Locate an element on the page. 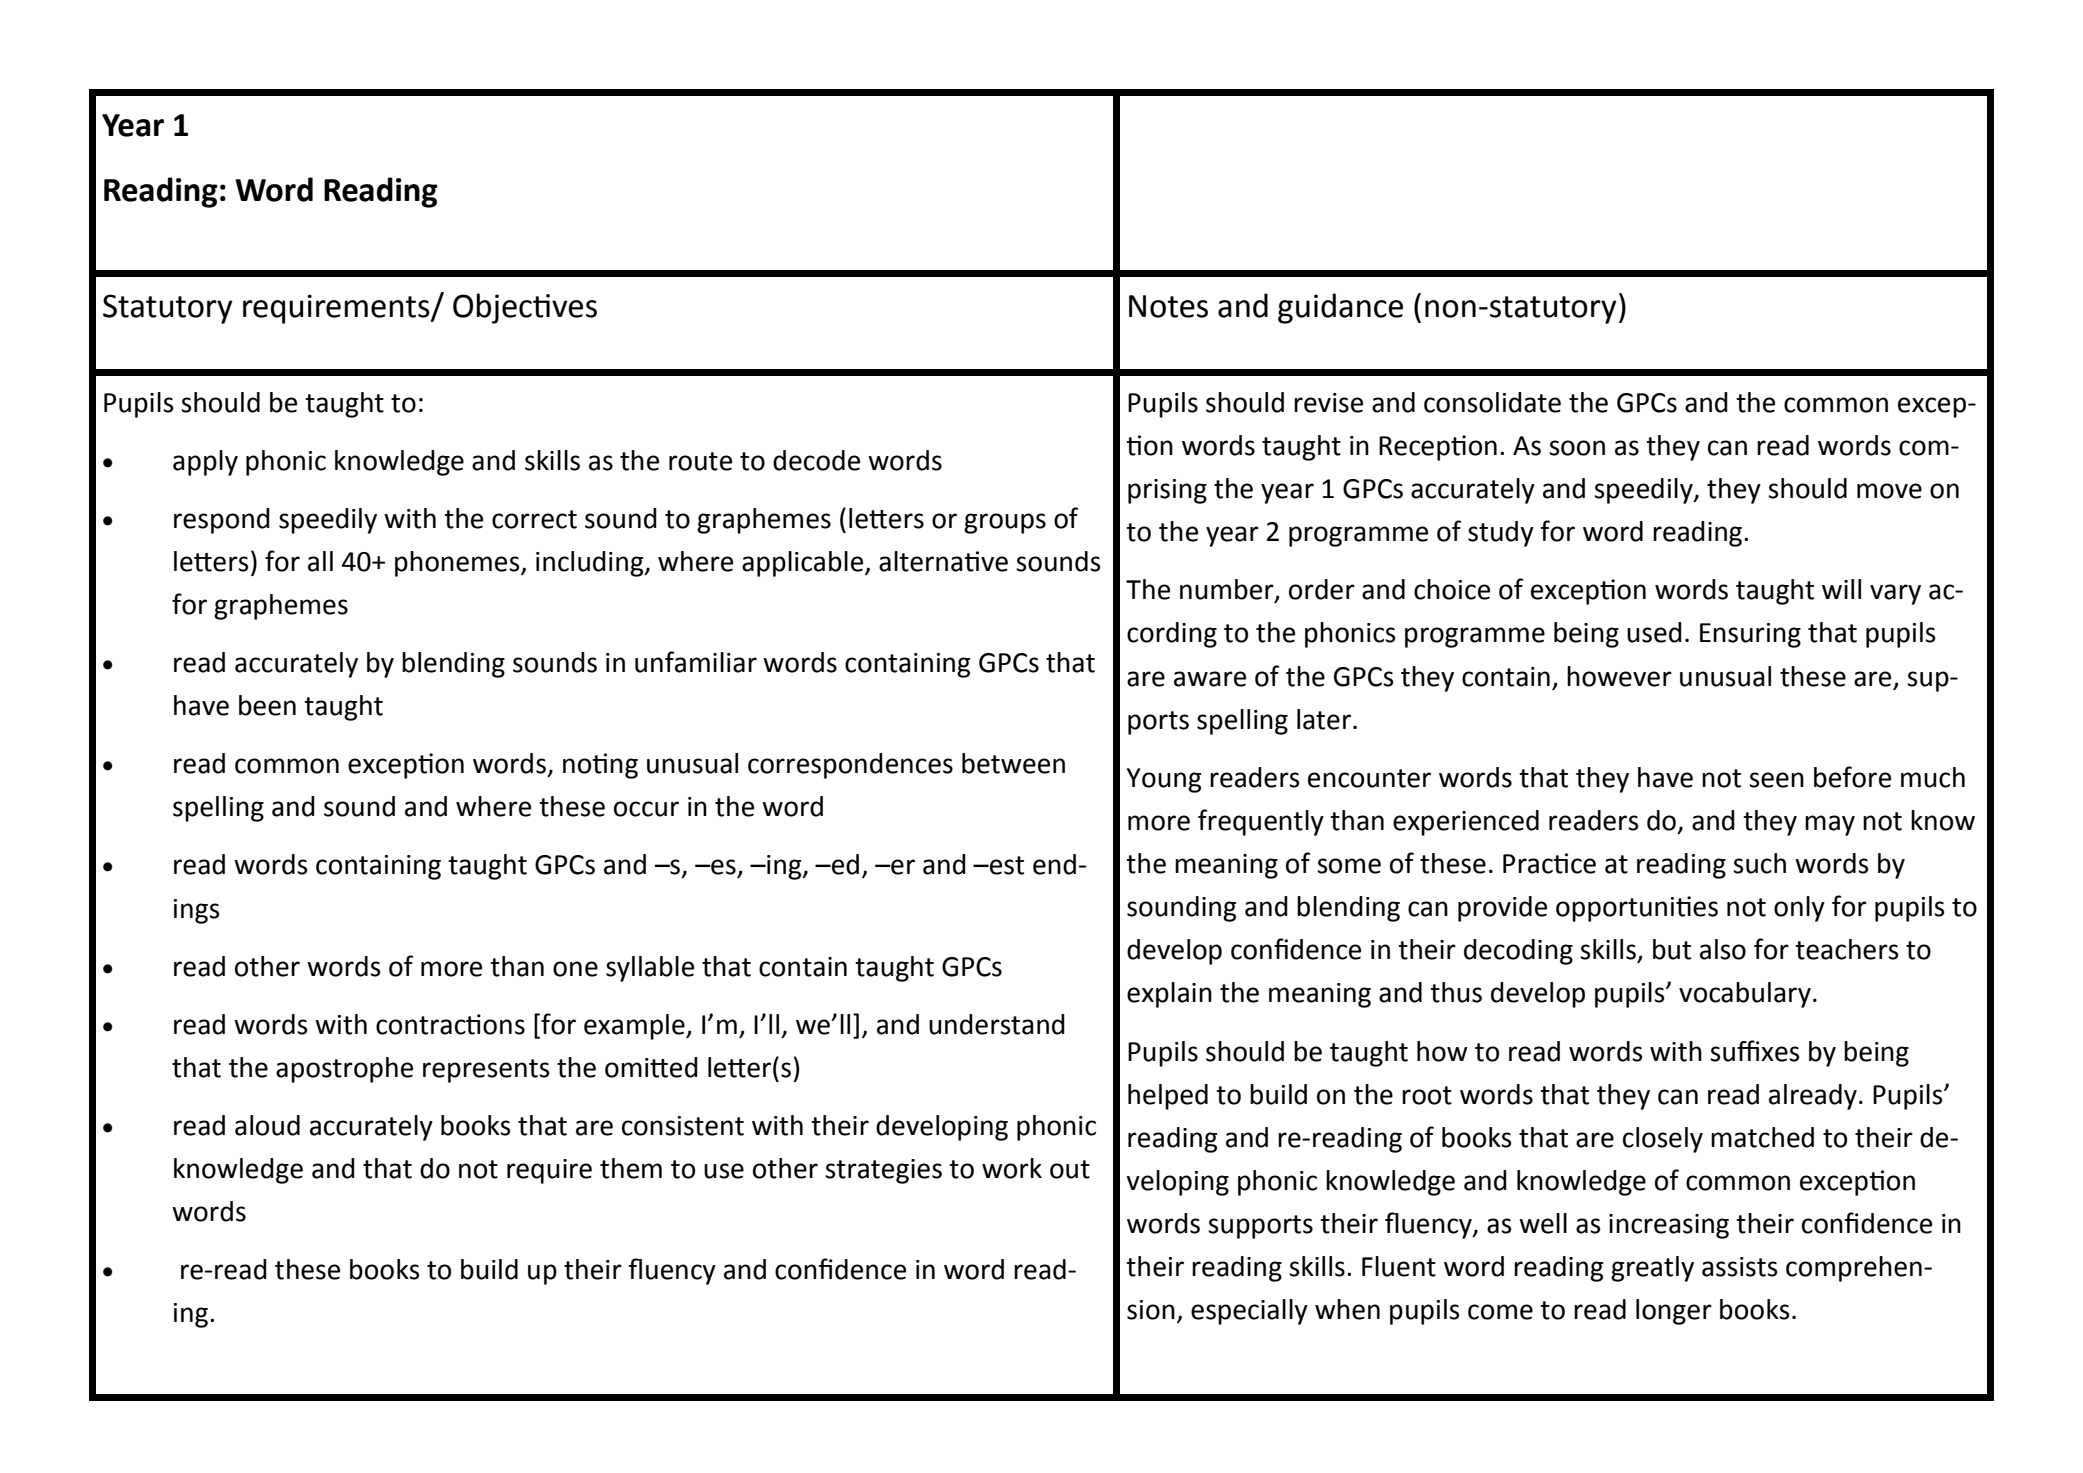 The height and width of the image is (1473, 2083). apostrophe is located at coordinates (344, 1070).
